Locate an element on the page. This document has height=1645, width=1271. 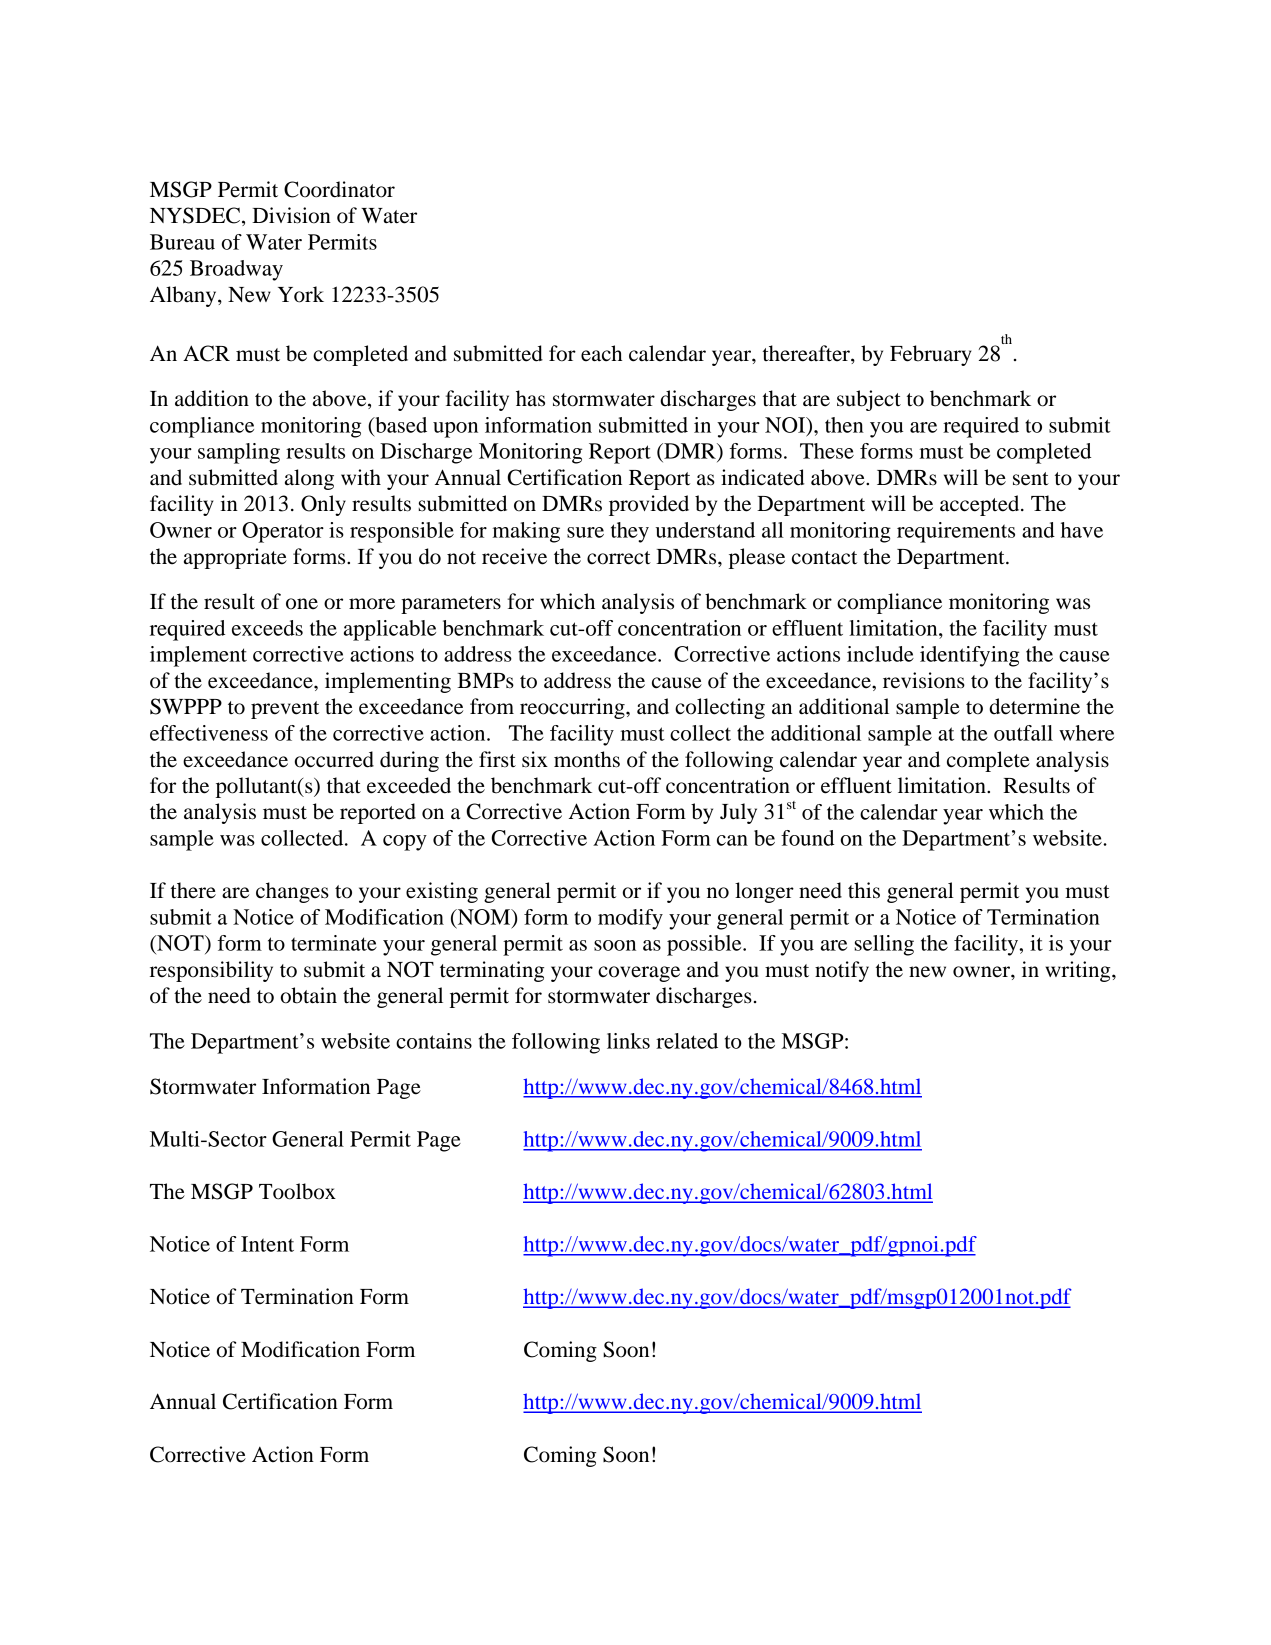
obtain is located at coordinates (309, 995).
